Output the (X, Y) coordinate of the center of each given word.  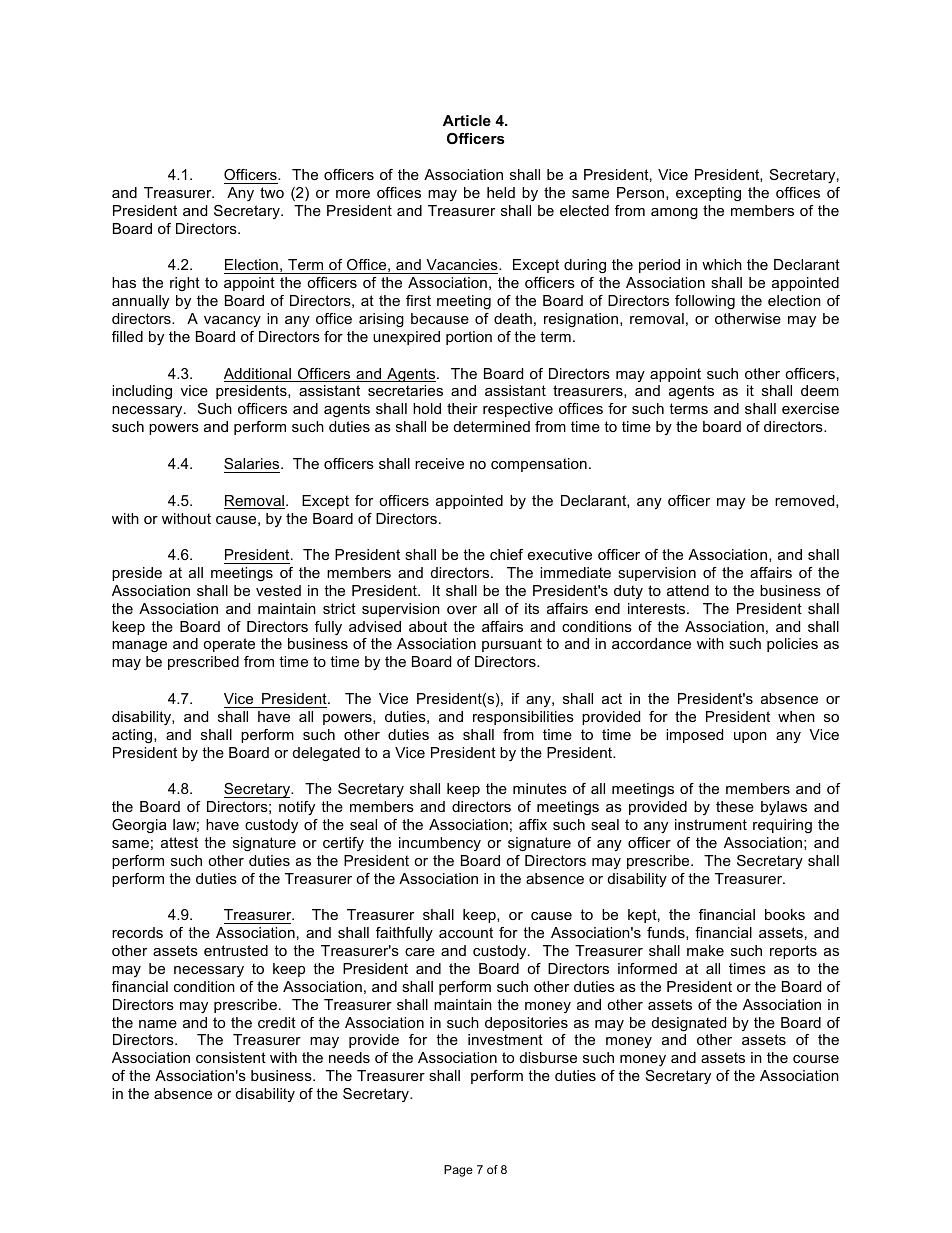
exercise (810, 408)
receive (439, 463)
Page (458, 1171)
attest (179, 842)
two (272, 192)
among (674, 213)
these (735, 806)
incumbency (440, 844)
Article (467, 120)
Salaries (253, 463)
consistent (231, 1057)
